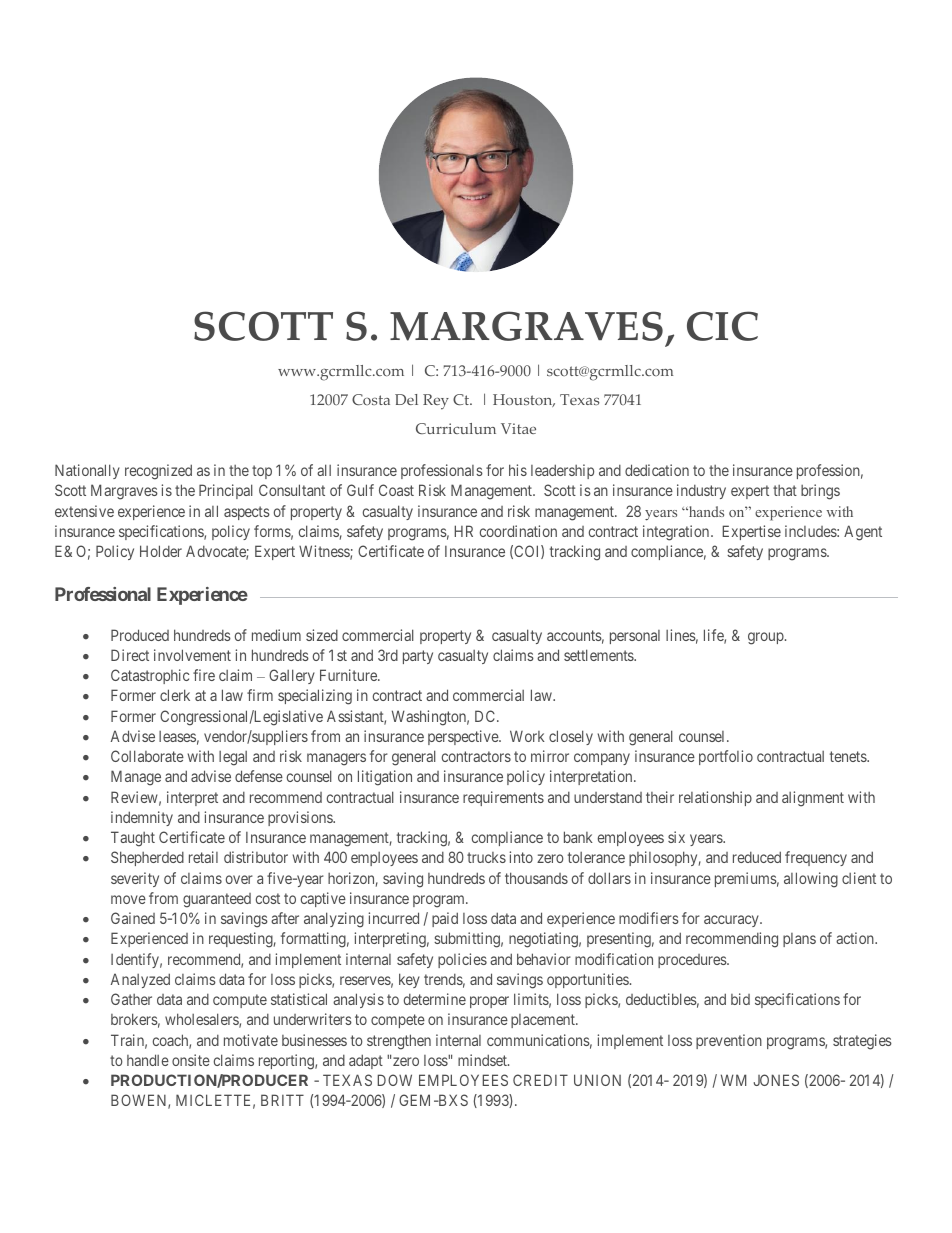  What do you see at coordinates (436, 402) in the screenshot?
I see `Rey` at bounding box center [436, 402].
